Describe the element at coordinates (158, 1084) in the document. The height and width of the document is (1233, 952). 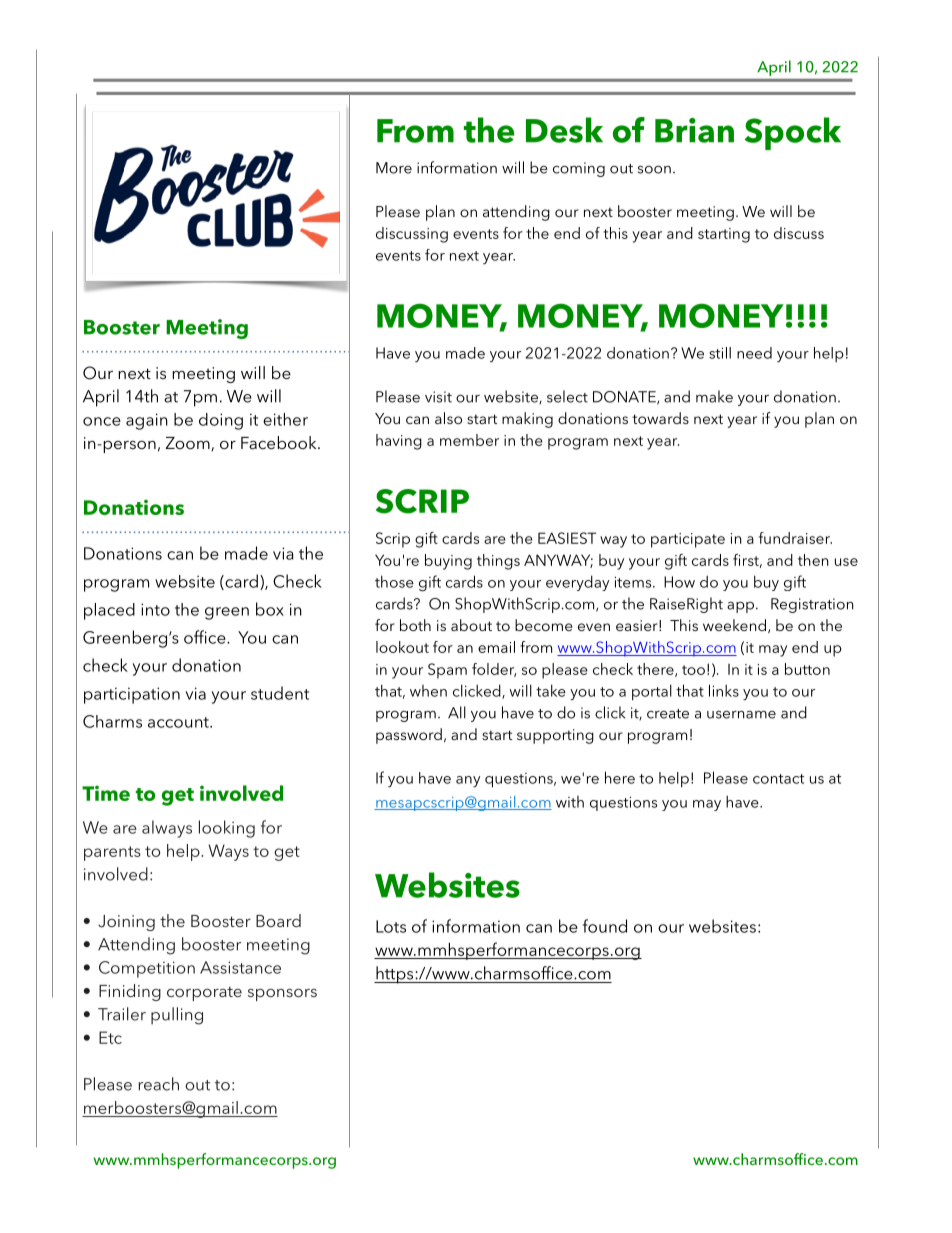
I see `reach` at that location.
